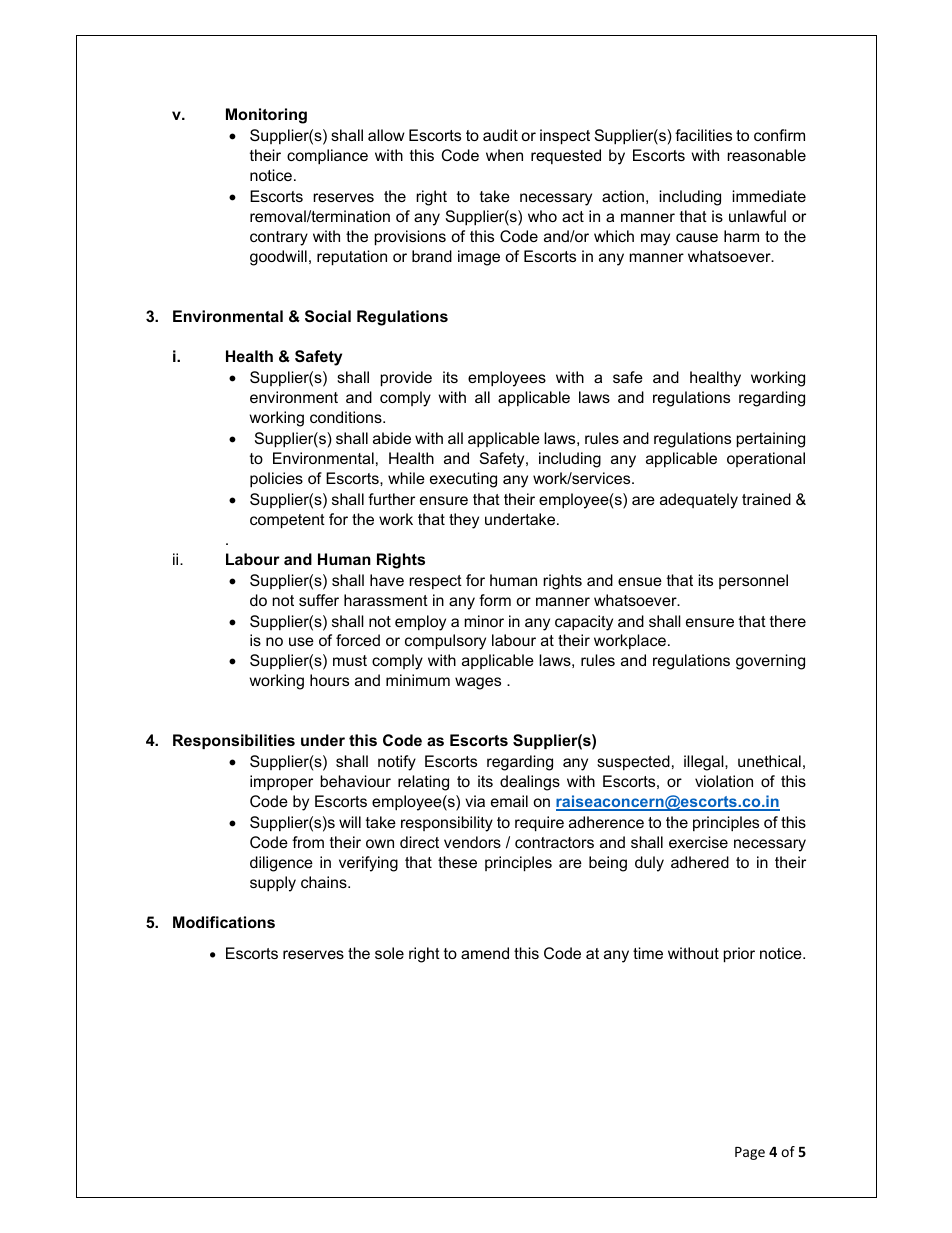  I want to click on when, so click(504, 155).
